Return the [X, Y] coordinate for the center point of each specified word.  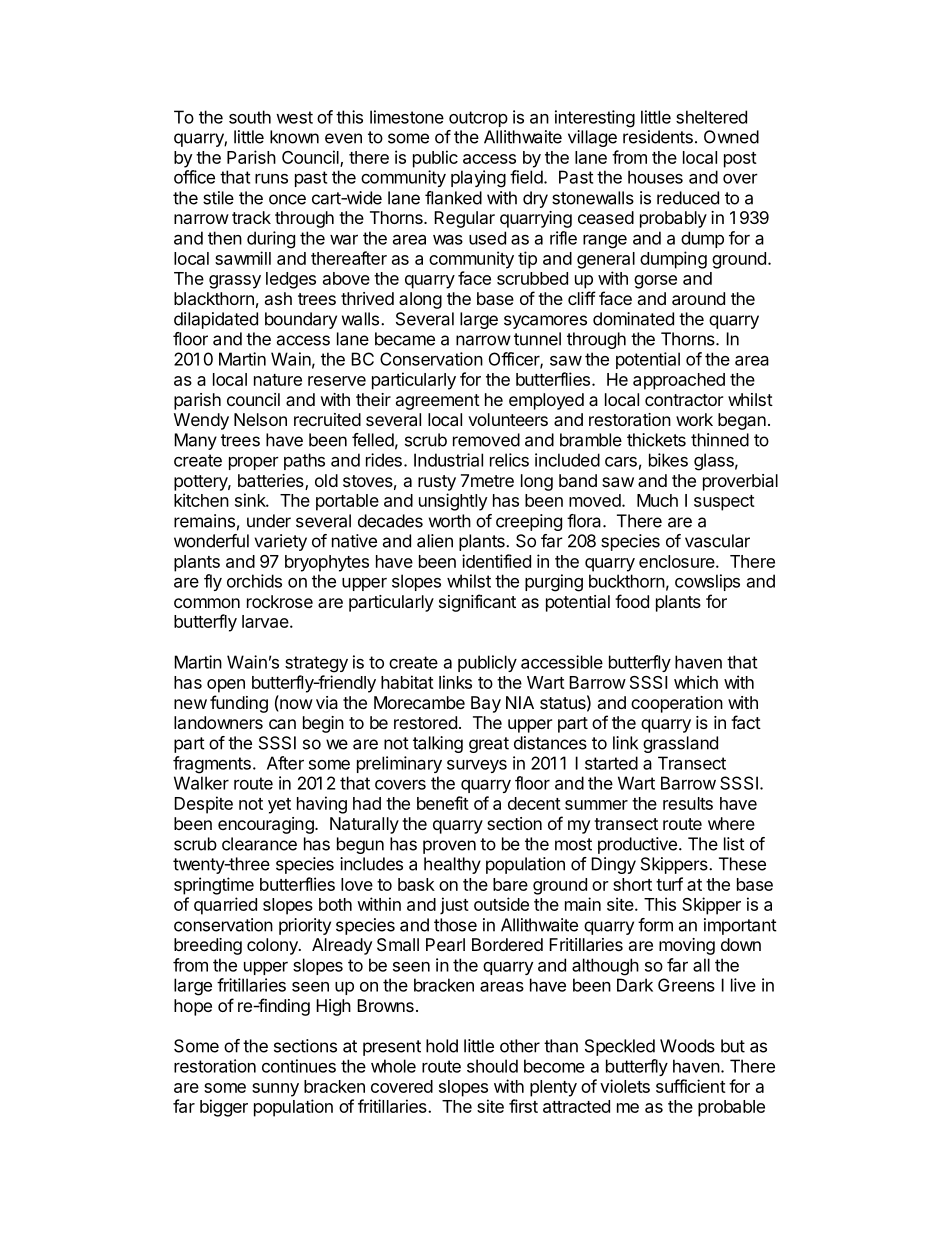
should [492, 1066]
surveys [477, 766]
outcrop [478, 119]
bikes [668, 460]
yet [279, 806]
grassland [680, 744]
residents [658, 137]
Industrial [448, 460]
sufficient [691, 1086]
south [250, 117]
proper [254, 463]
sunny [275, 1090]
